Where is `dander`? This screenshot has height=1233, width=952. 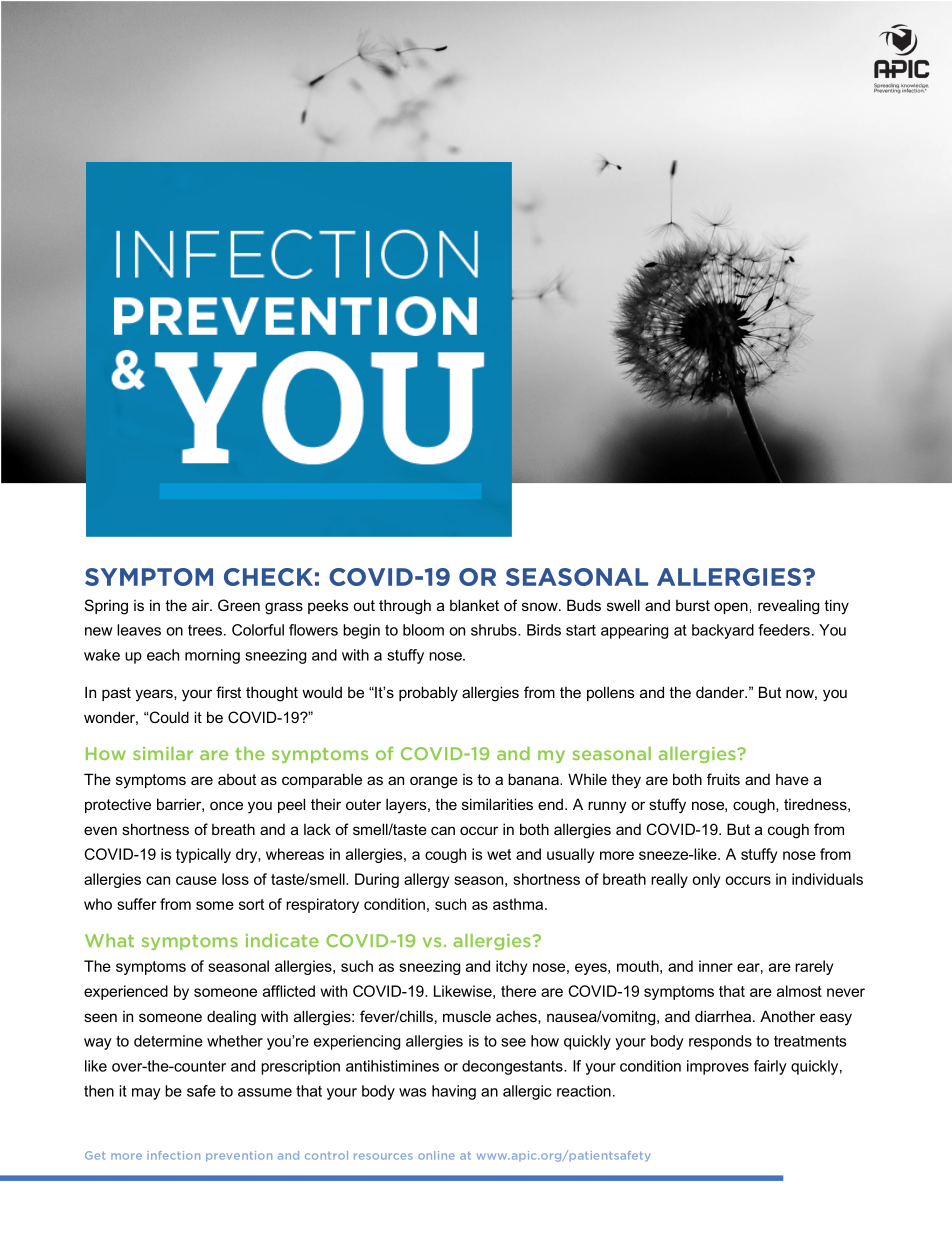
dander is located at coordinates (721, 692).
